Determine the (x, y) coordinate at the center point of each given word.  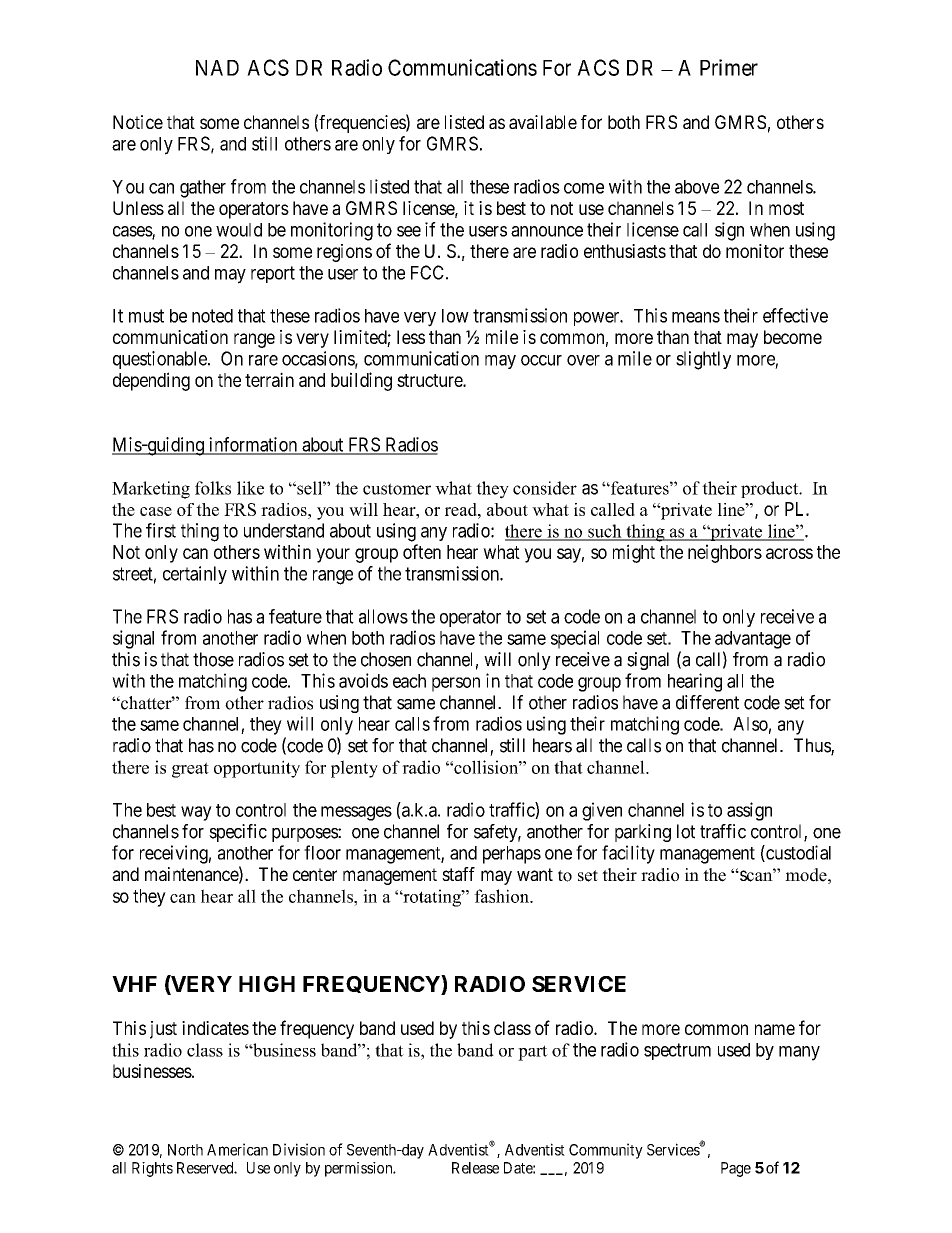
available (543, 122)
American (237, 1149)
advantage (753, 640)
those (213, 659)
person (456, 684)
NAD (217, 68)
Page (736, 1169)
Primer (729, 67)
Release (475, 1168)
